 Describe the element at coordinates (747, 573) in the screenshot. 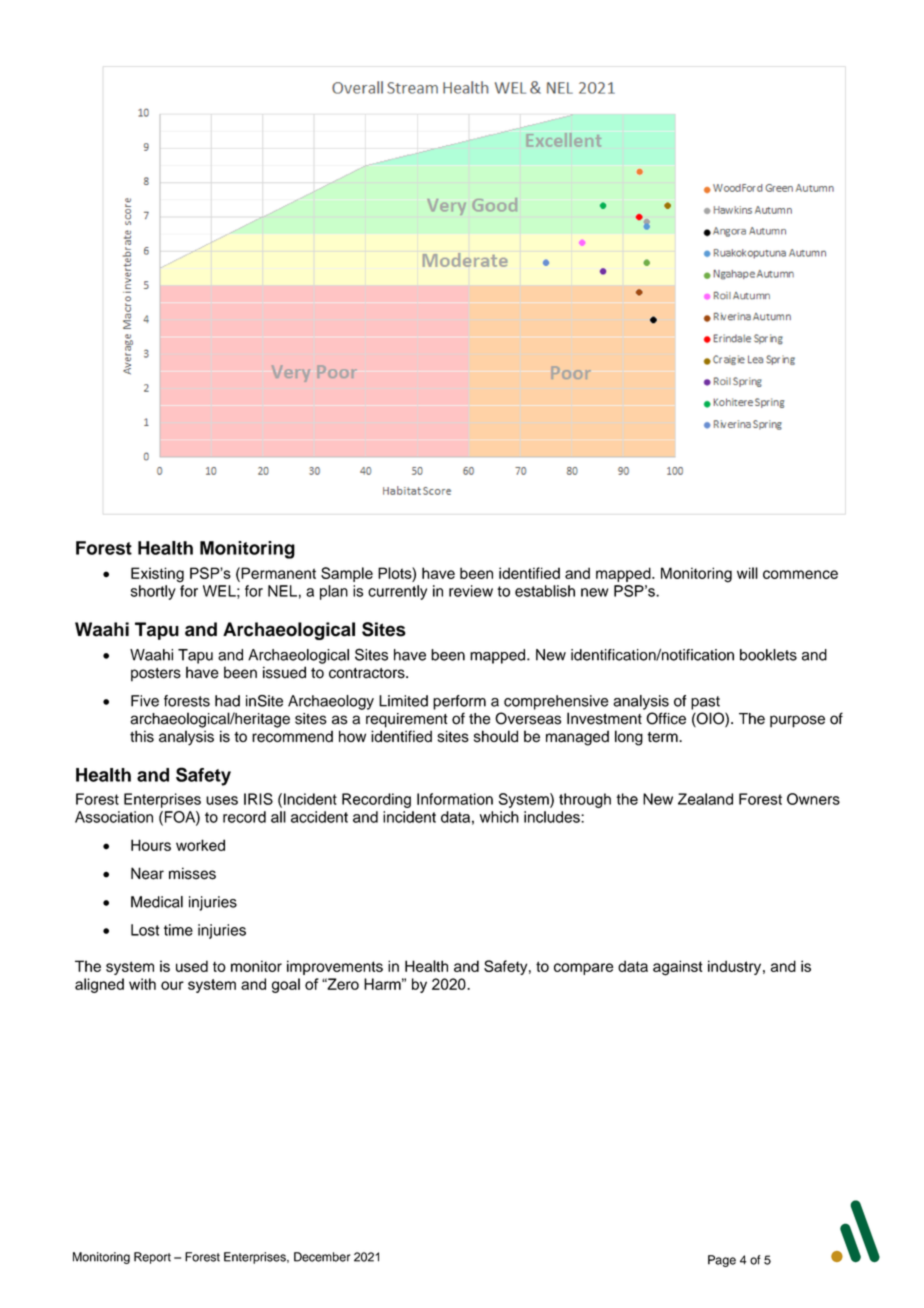

I see `will` at that location.
